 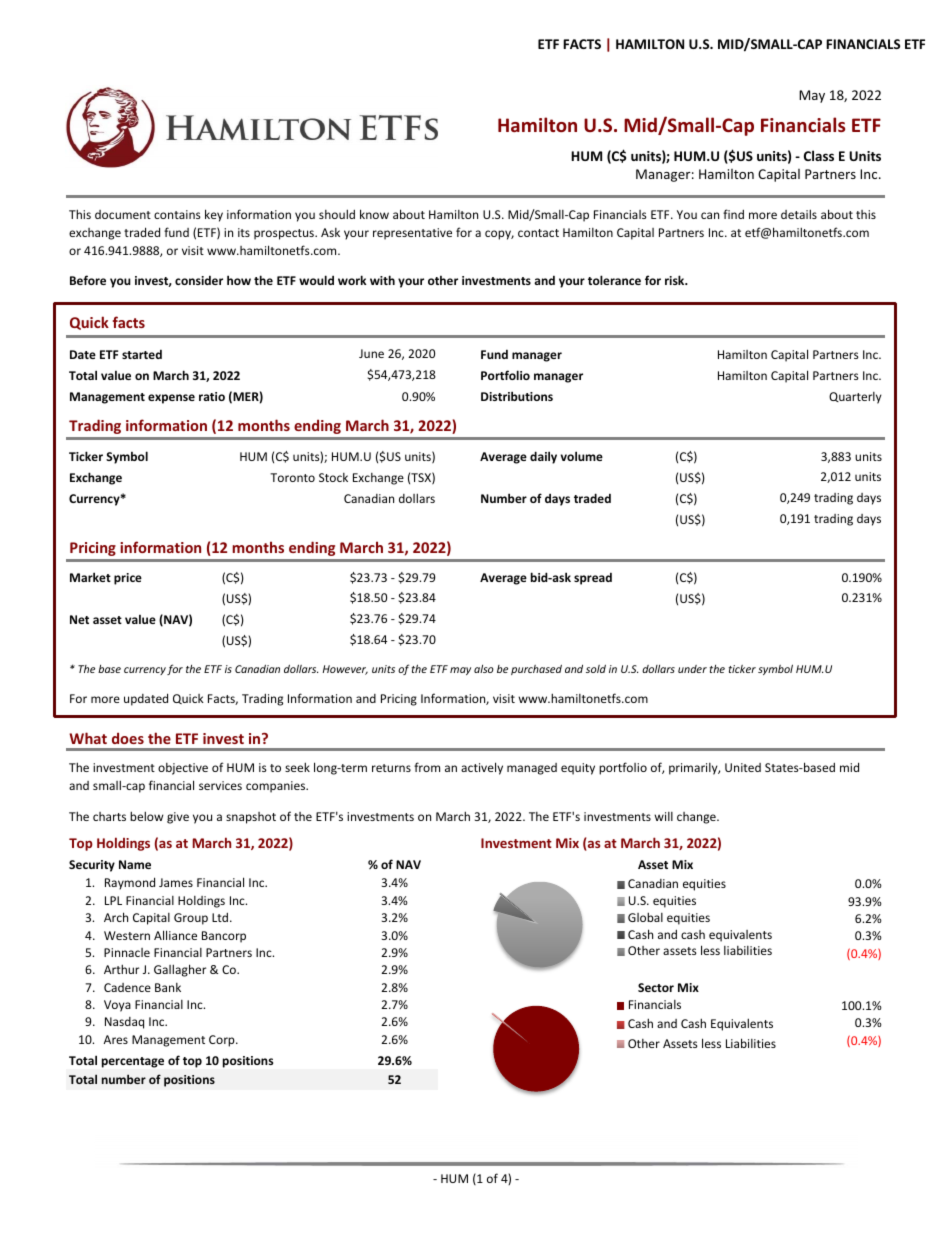 I want to click on find, so click(x=733, y=214).
